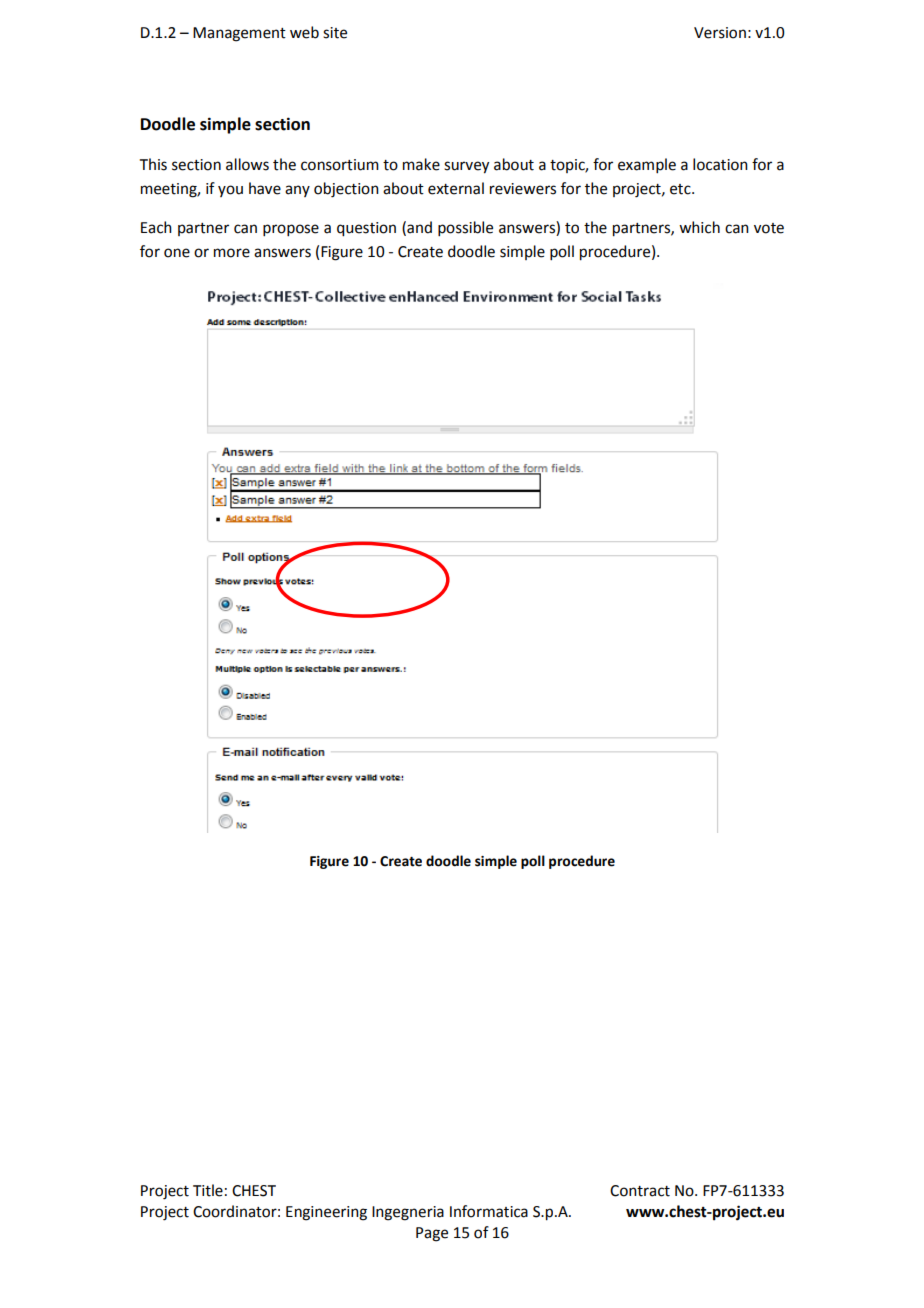  Describe the element at coordinates (239, 34) in the page. I see `Management` at that location.
